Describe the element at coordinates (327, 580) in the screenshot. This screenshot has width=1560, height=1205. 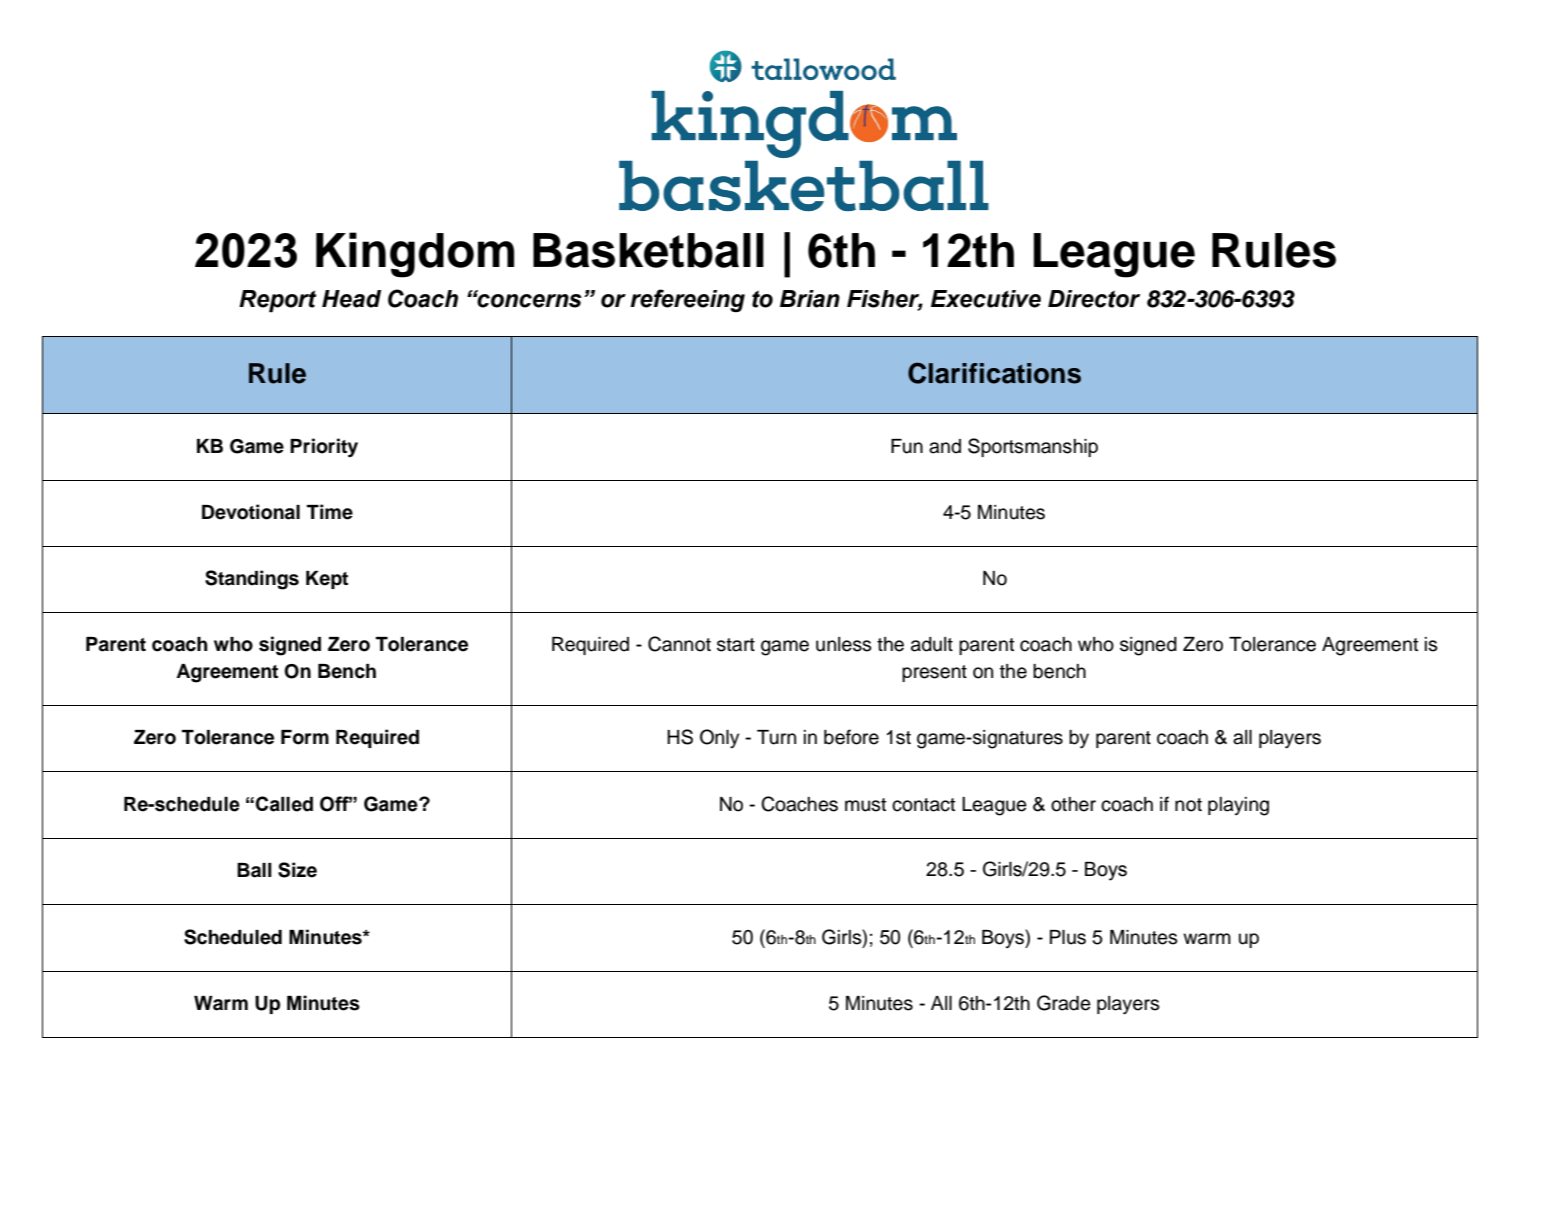
I see `Kept` at that location.
